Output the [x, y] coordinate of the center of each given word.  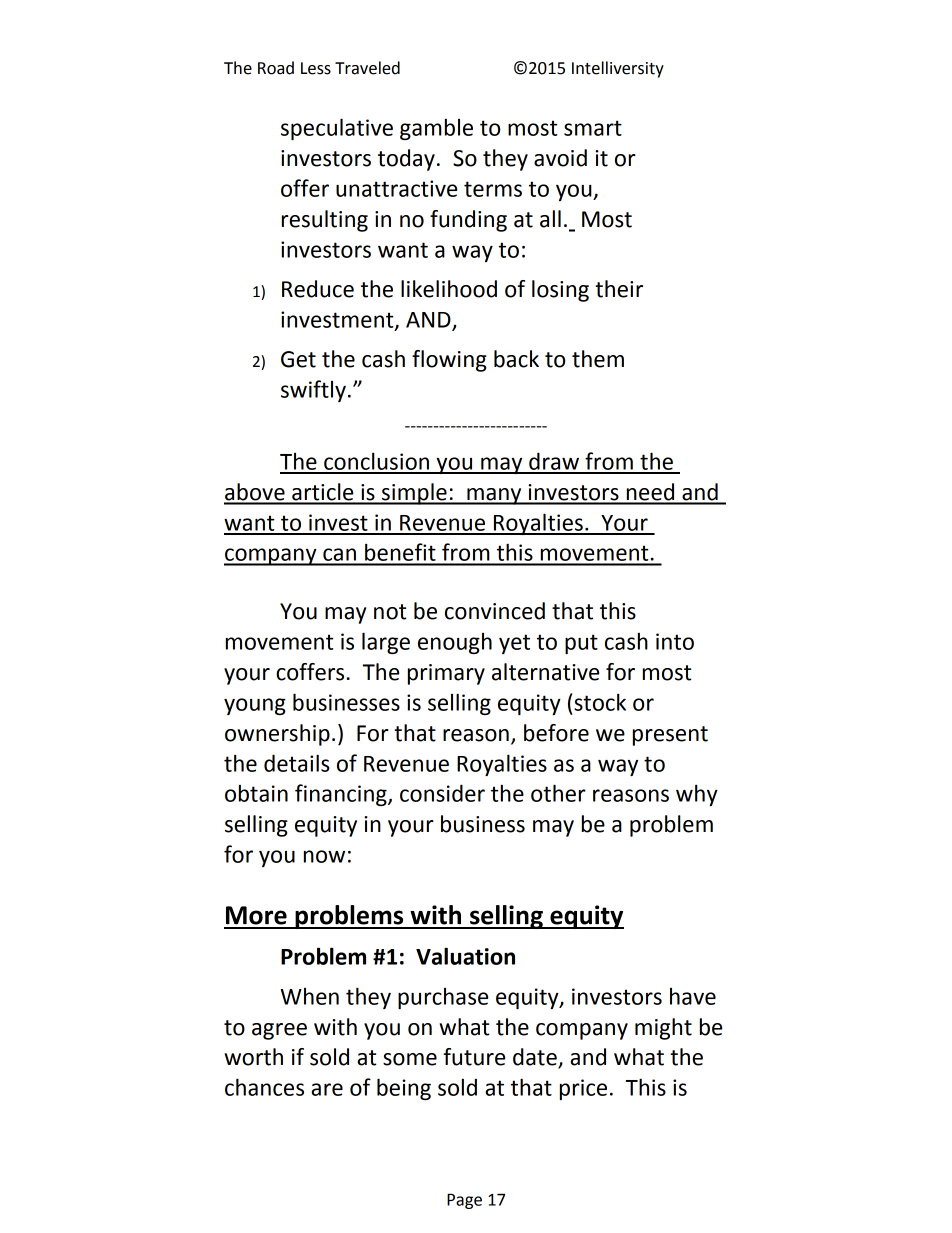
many [494, 496]
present [670, 736]
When [309, 996]
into [675, 641]
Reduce [318, 289]
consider [442, 793]
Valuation [465, 956]
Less [316, 68]
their [619, 289]
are [327, 1089]
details [297, 763]
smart [593, 128]
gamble [436, 129]
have [693, 996]
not [390, 612]
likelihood [449, 289]
